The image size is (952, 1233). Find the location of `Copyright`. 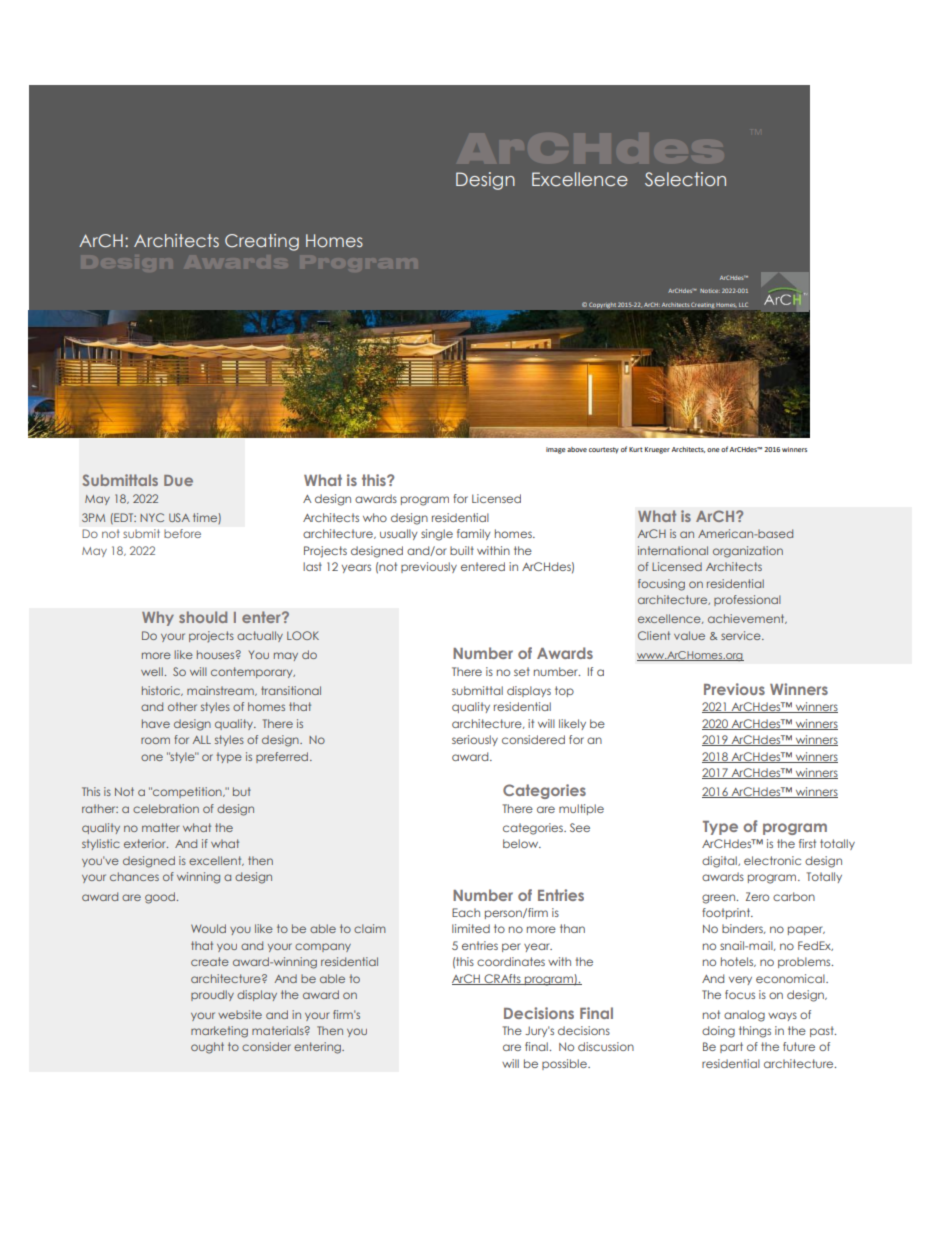

Copyright is located at coordinates (602, 306).
